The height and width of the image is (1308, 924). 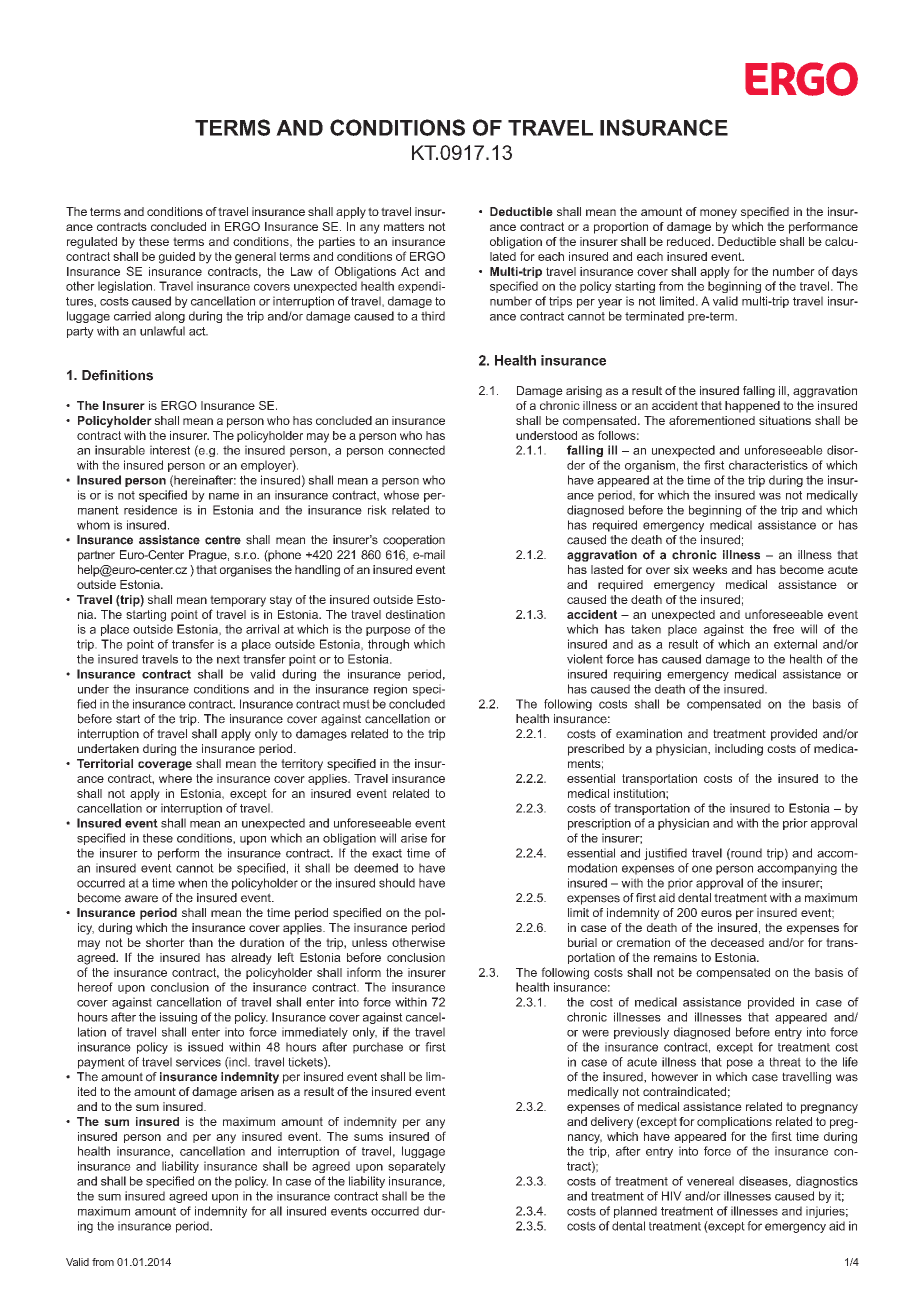 I want to click on when, so click(x=192, y=883).
